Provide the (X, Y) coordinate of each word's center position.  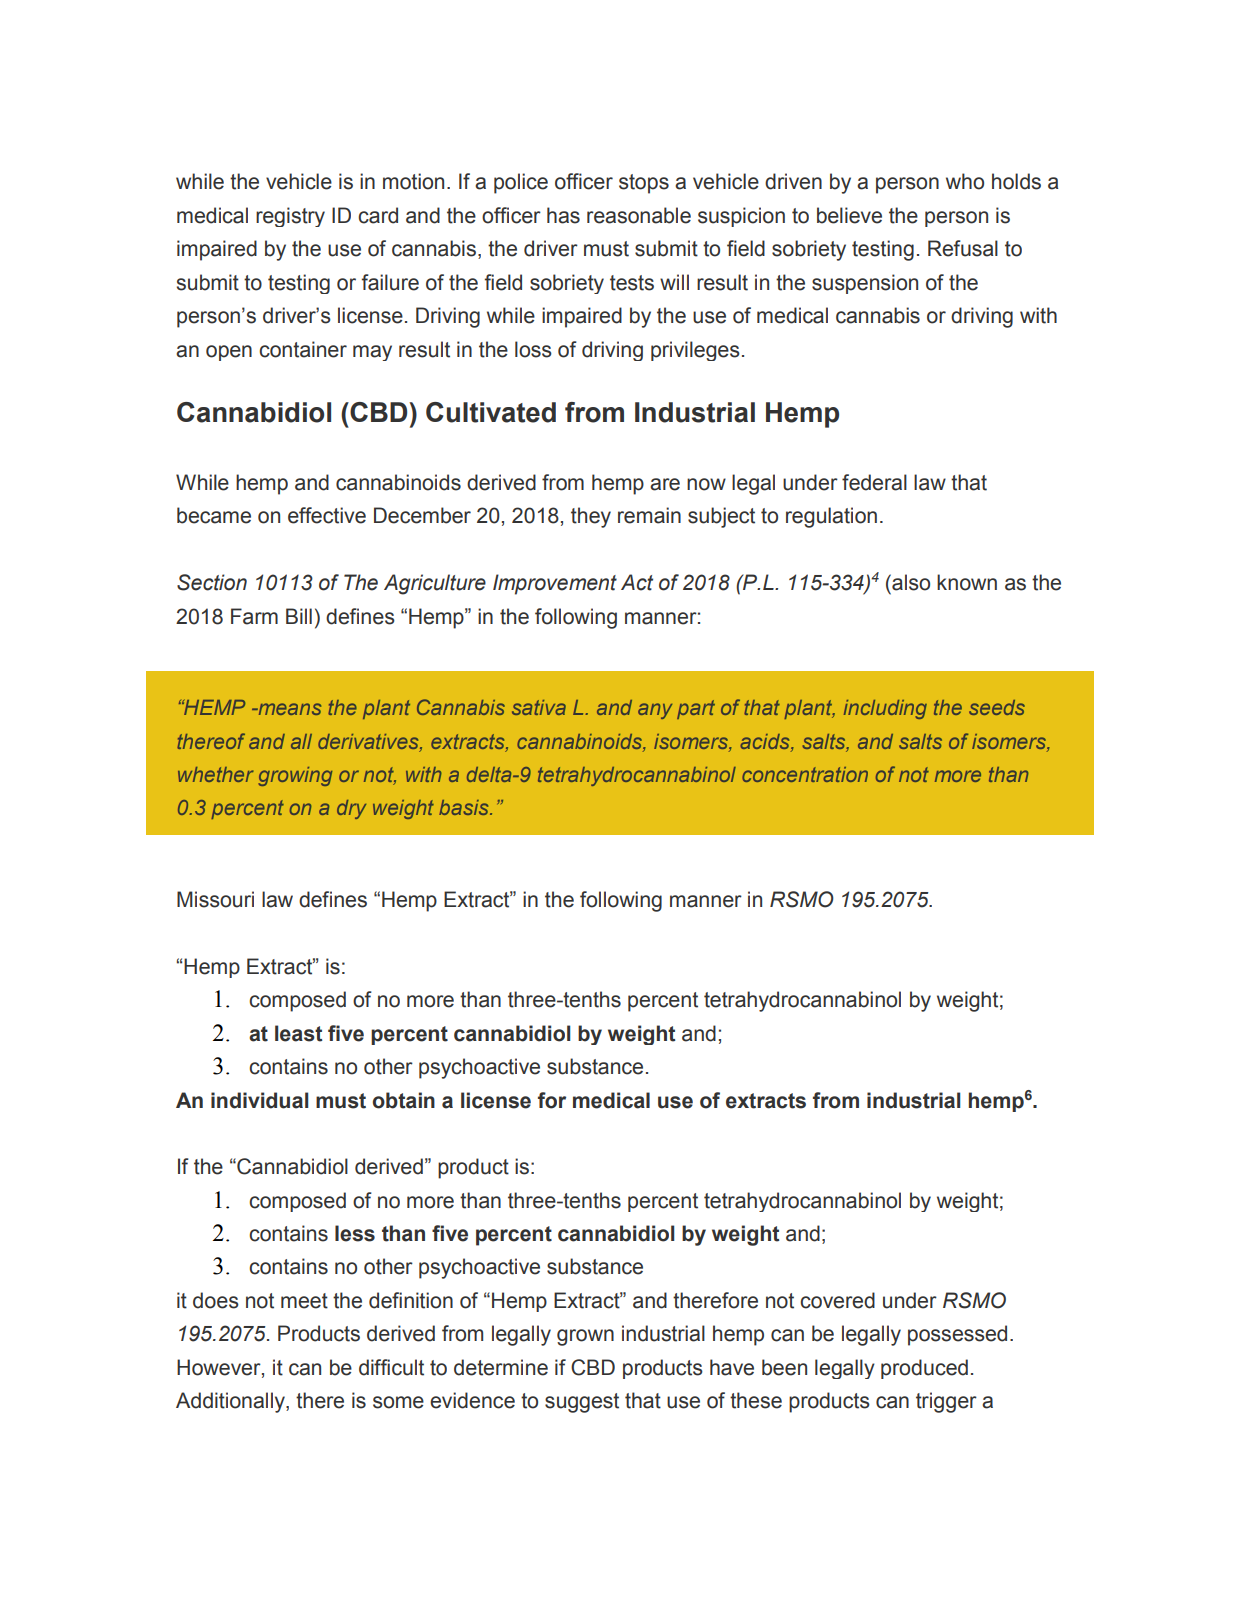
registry (290, 217)
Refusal (963, 248)
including (885, 709)
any (655, 711)
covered (837, 1300)
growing (295, 776)
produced (924, 1369)
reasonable (639, 215)
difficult (391, 1367)
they (591, 517)
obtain (404, 1100)
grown (585, 1337)
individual (259, 1100)
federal (874, 482)
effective (327, 515)
